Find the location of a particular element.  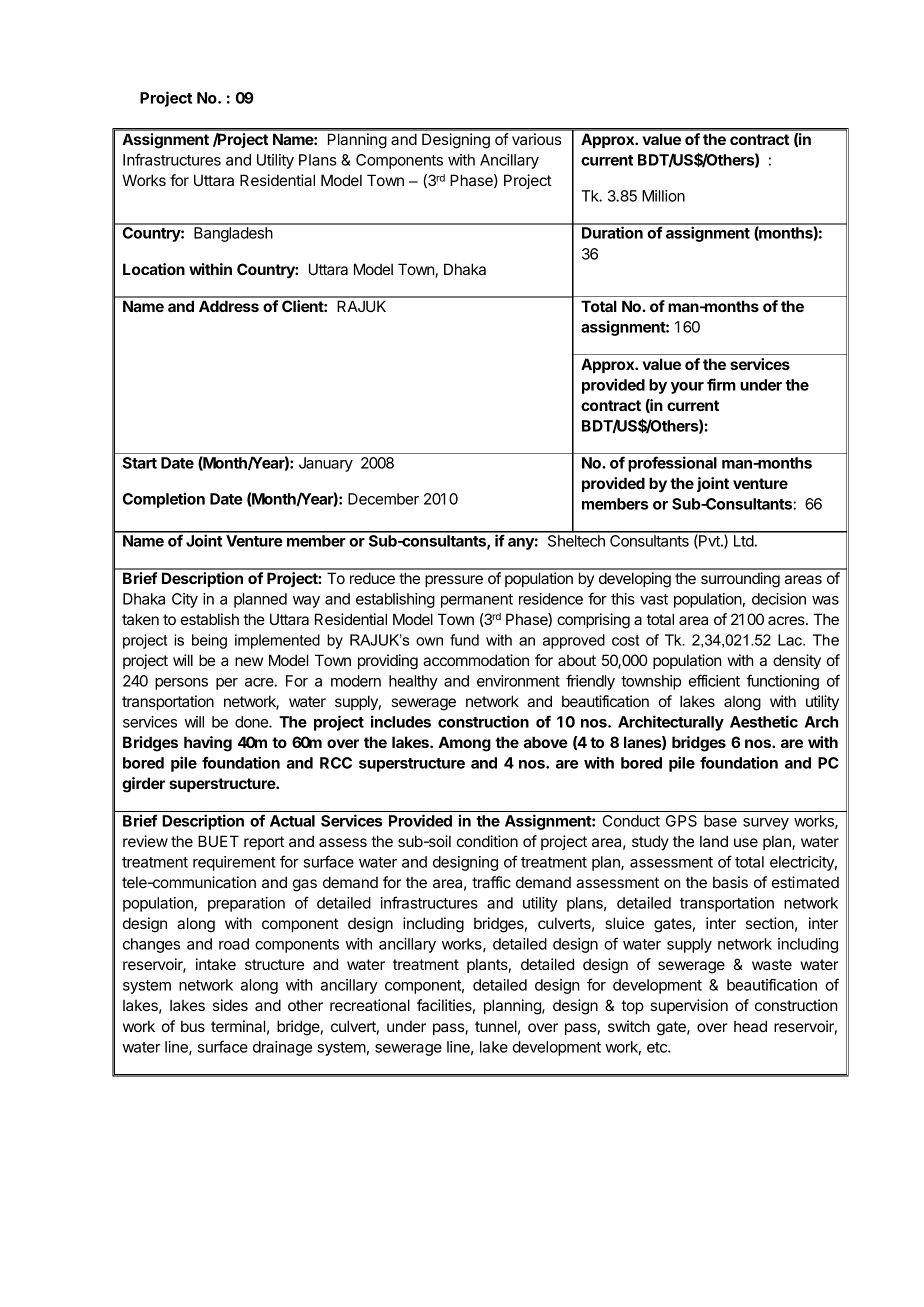

permanent is located at coordinates (477, 601).
